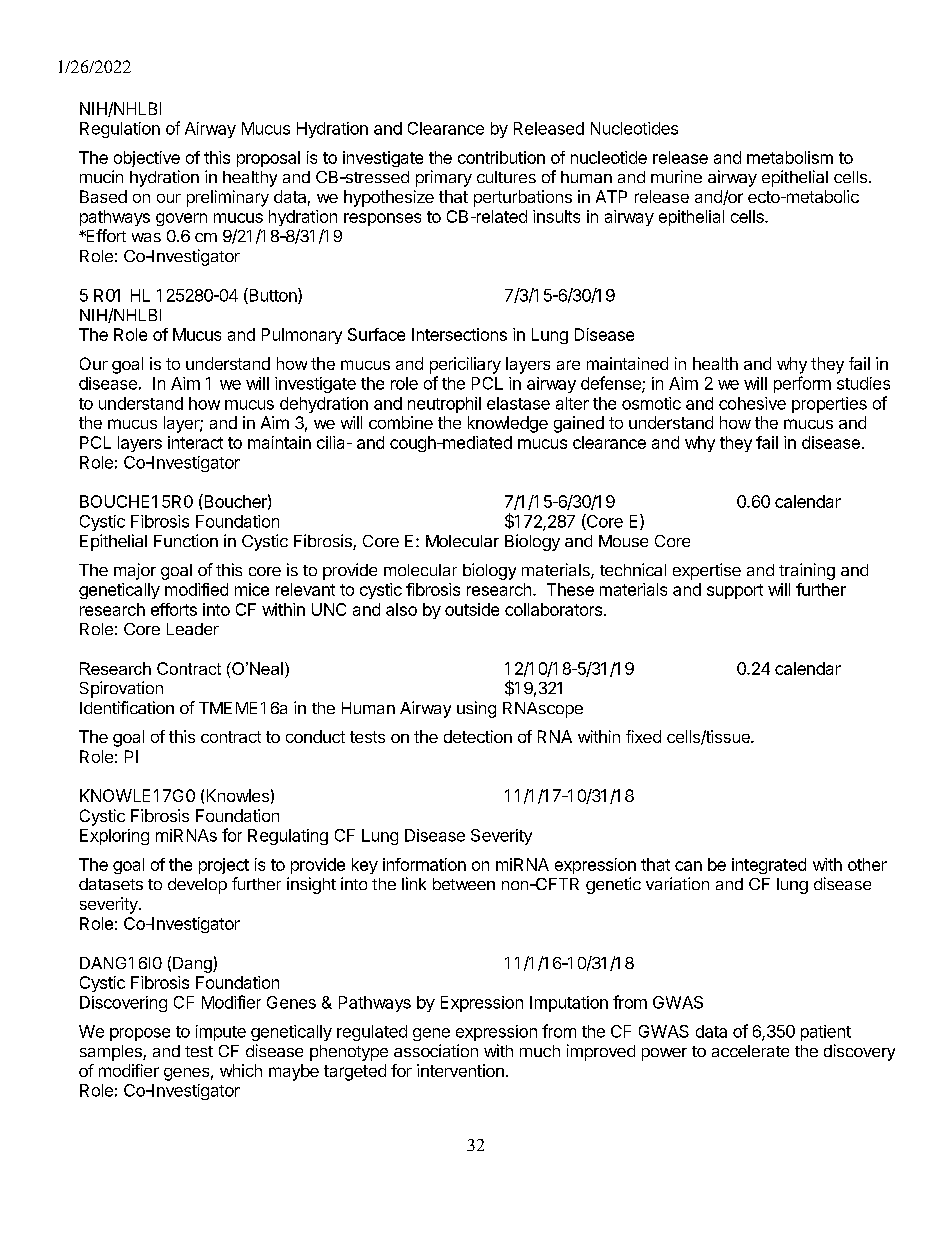 This screenshot has height=1233, width=952. Describe the element at coordinates (460, 1070) in the screenshot. I see `intervention` at that location.
